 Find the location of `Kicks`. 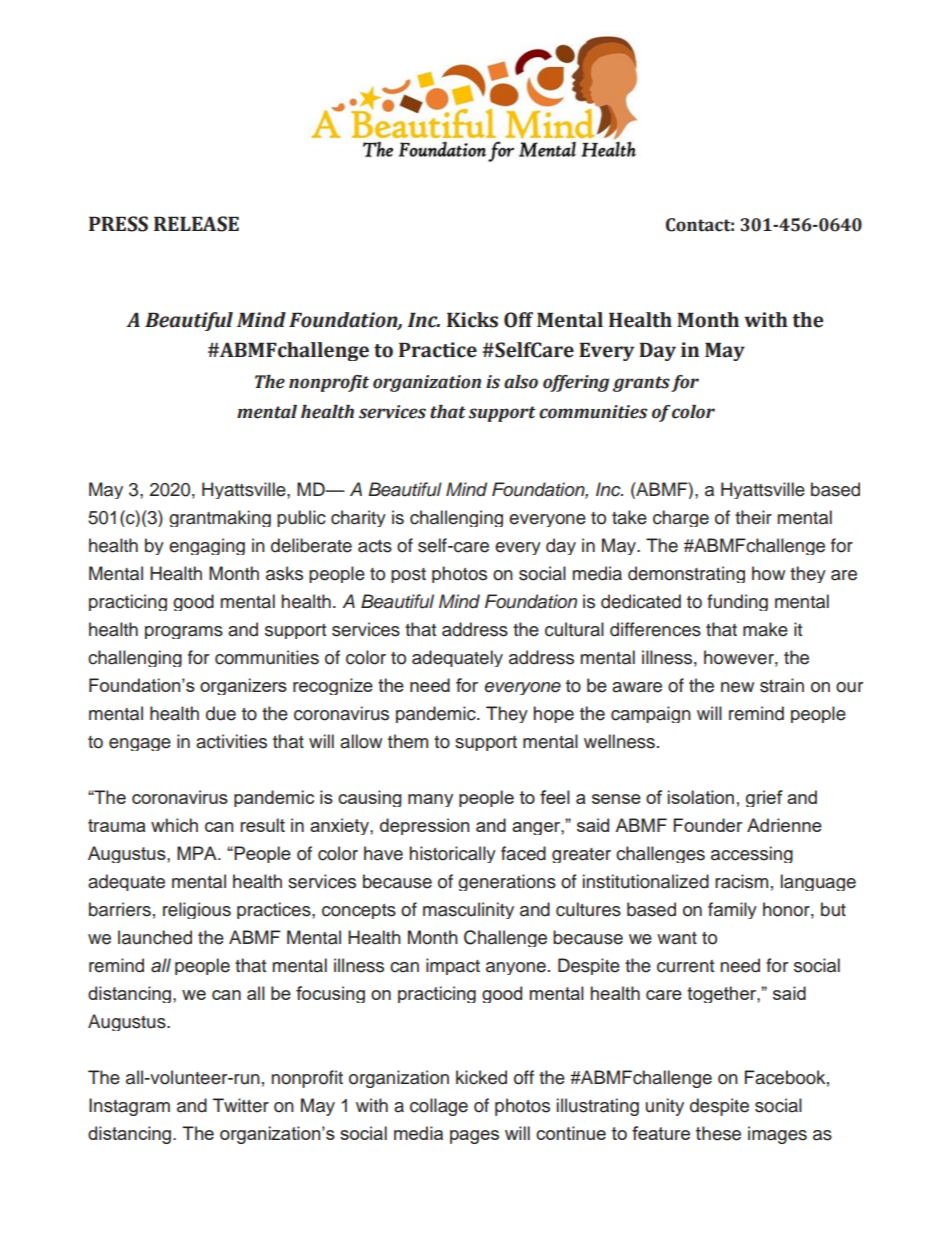

Kicks is located at coordinates (472, 320).
